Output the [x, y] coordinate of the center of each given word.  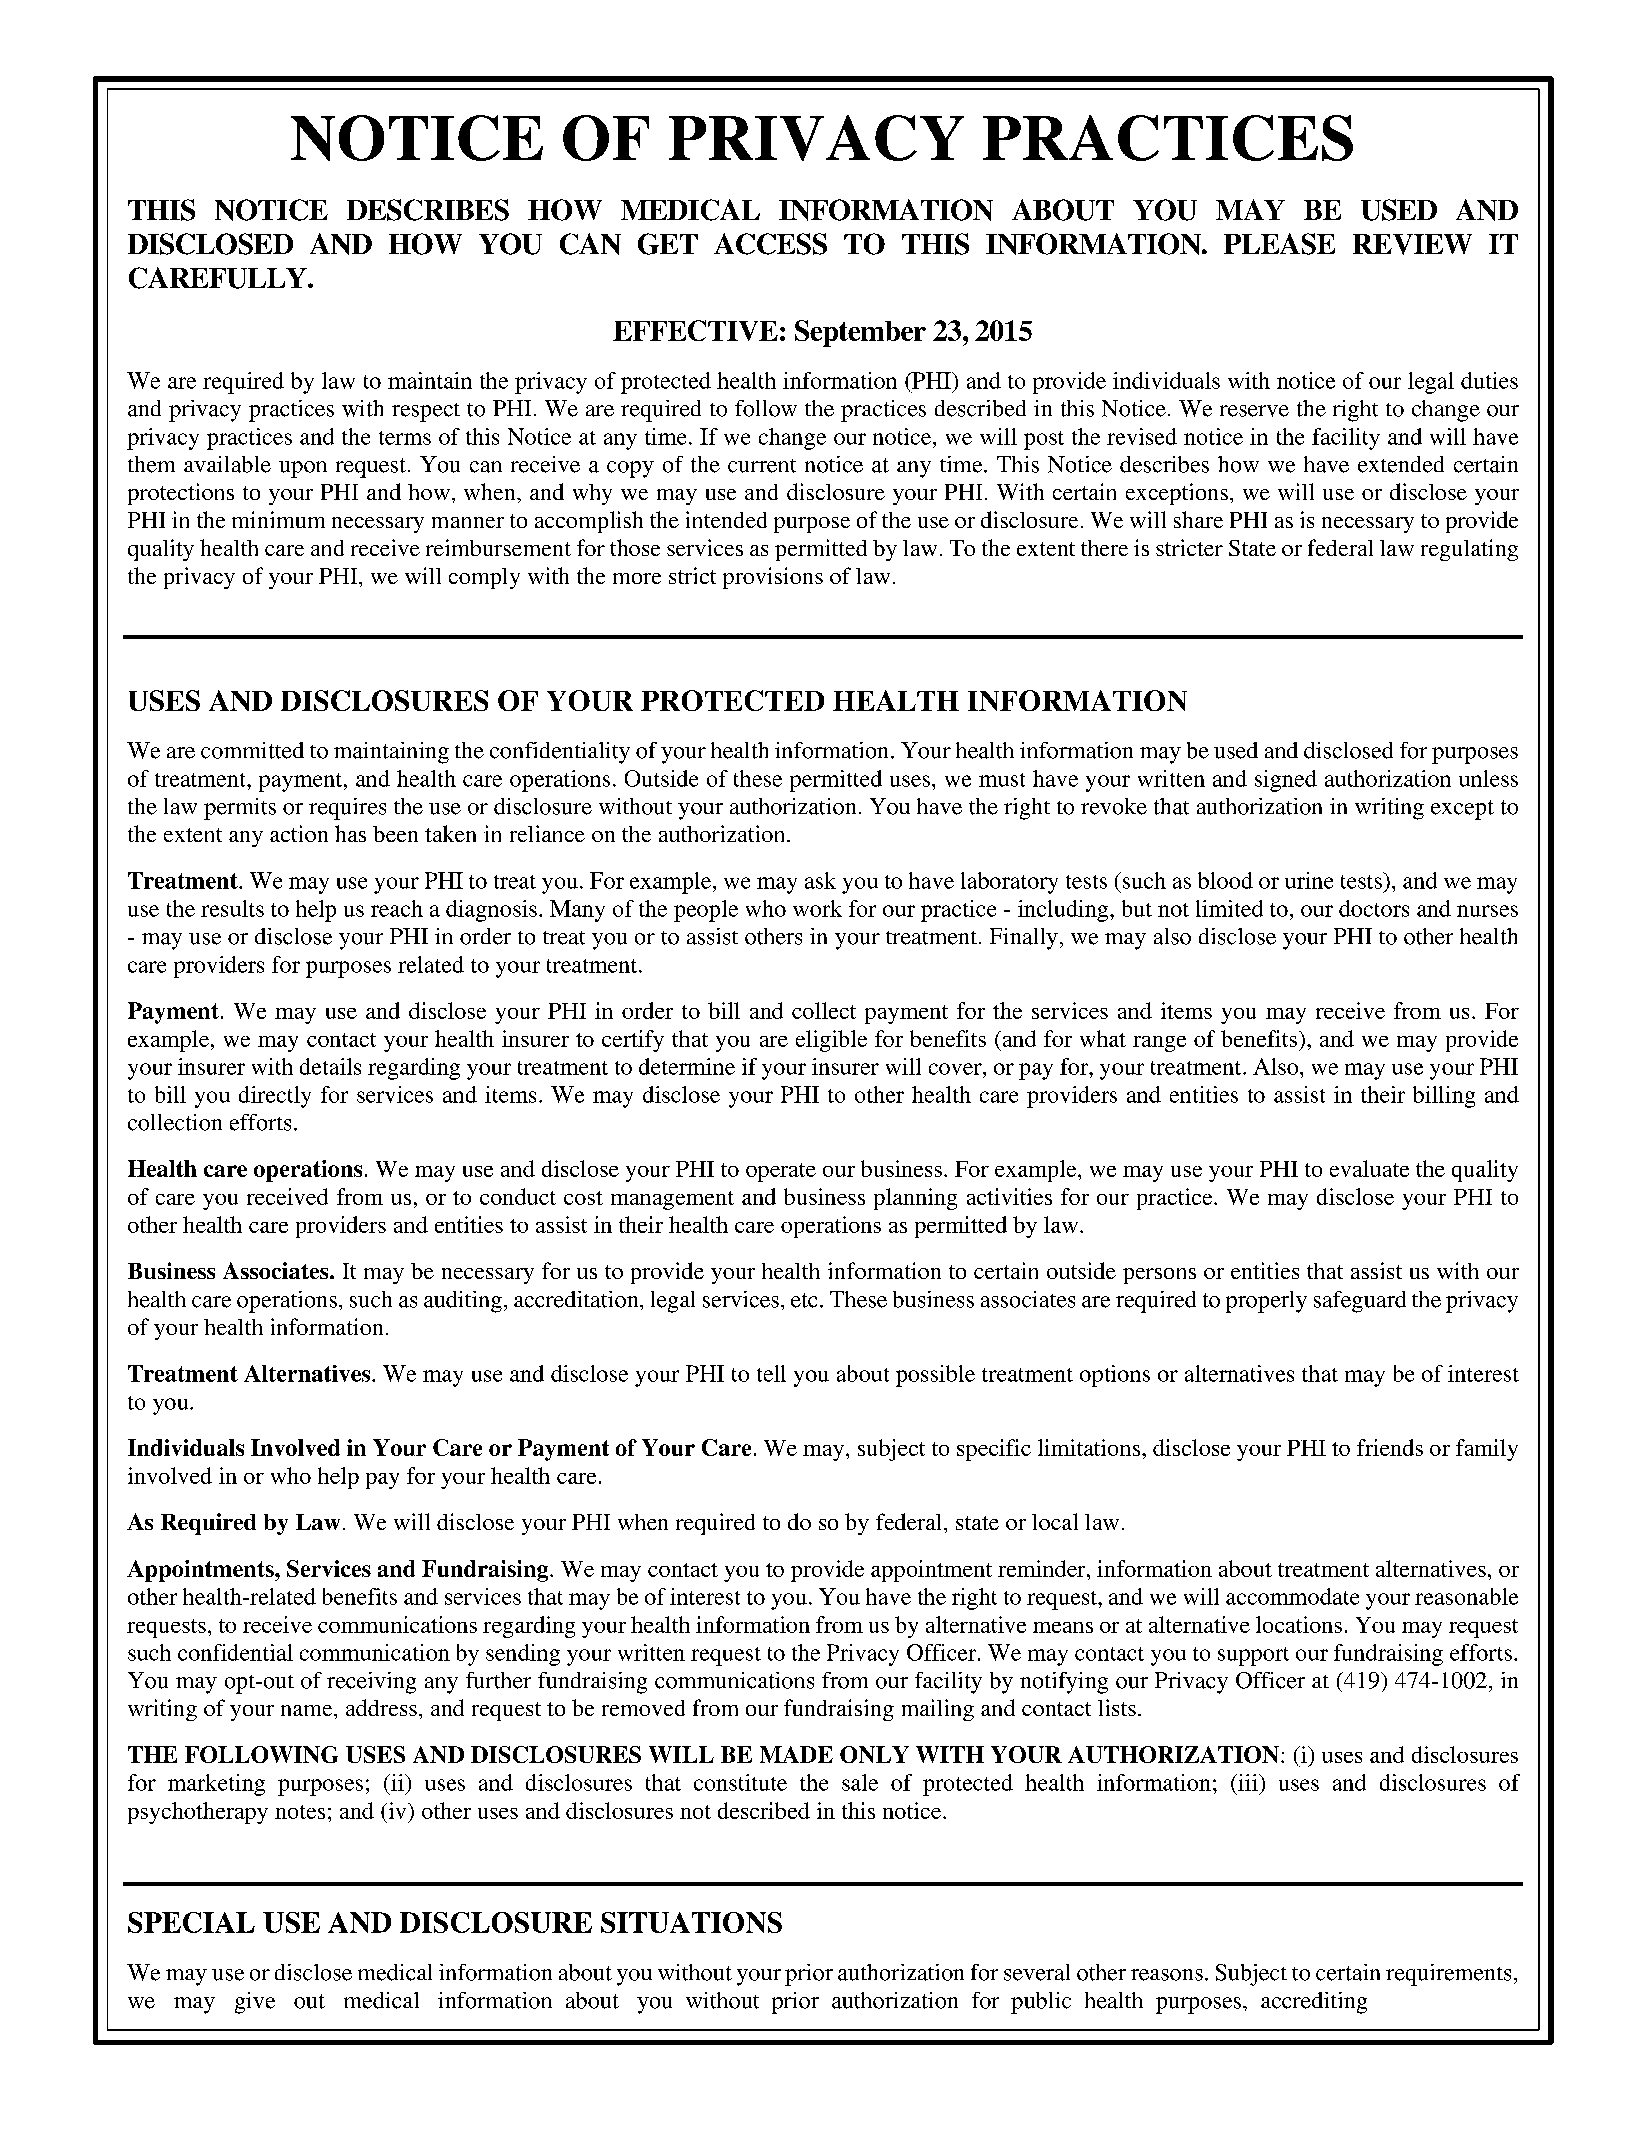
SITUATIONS [691, 1922]
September [860, 333]
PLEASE [1279, 244]
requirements [1448, 1975]
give [255, 2003]
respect [426, 412]
